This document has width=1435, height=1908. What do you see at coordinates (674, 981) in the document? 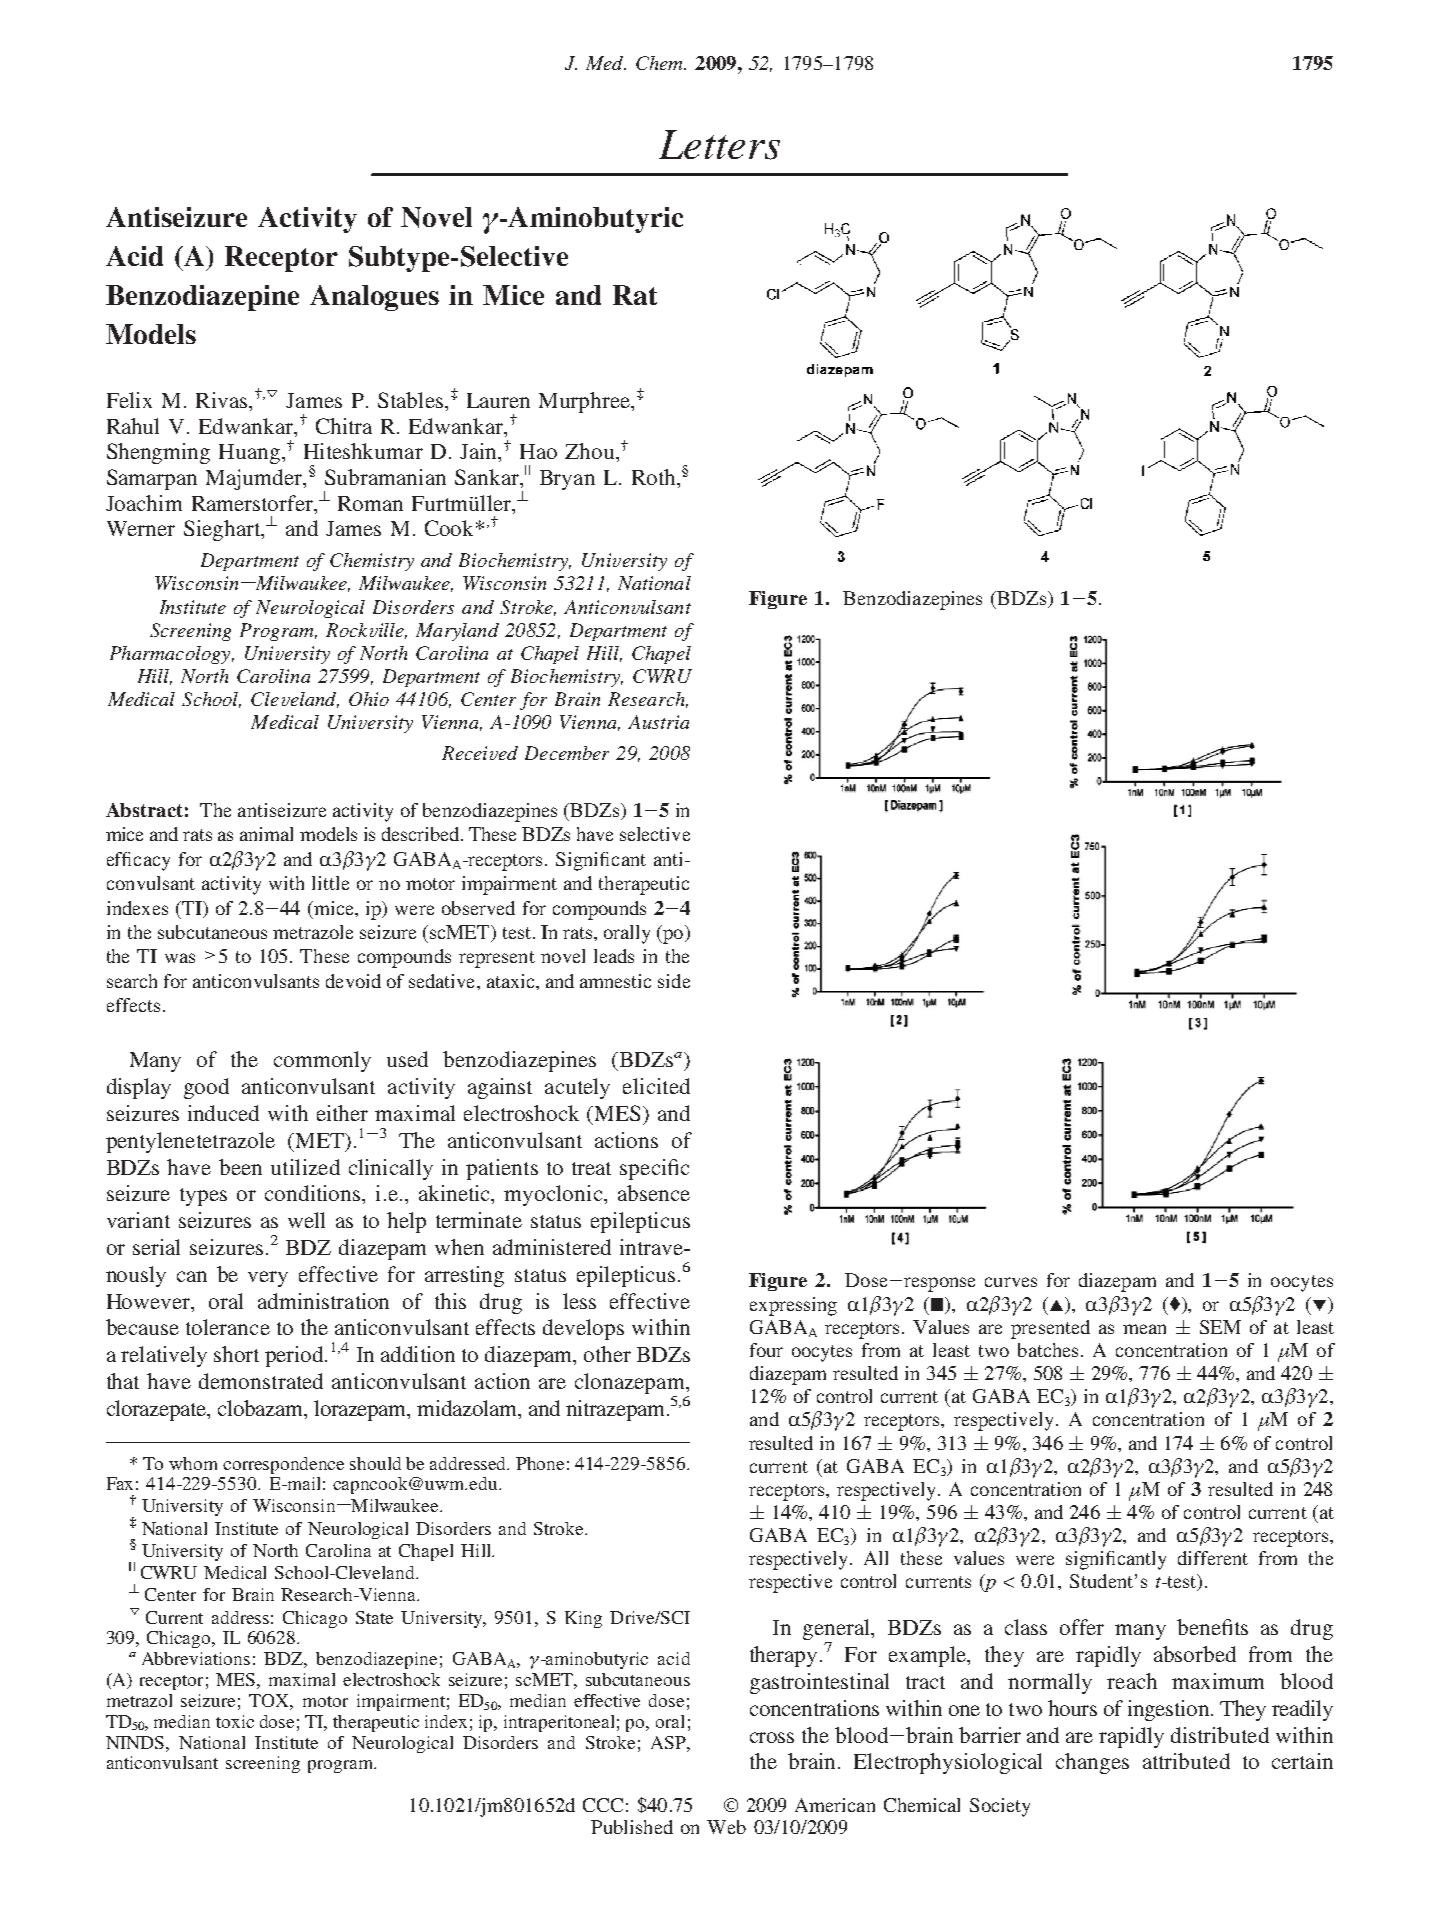
I see `side` at bounding box center [674, 981].
